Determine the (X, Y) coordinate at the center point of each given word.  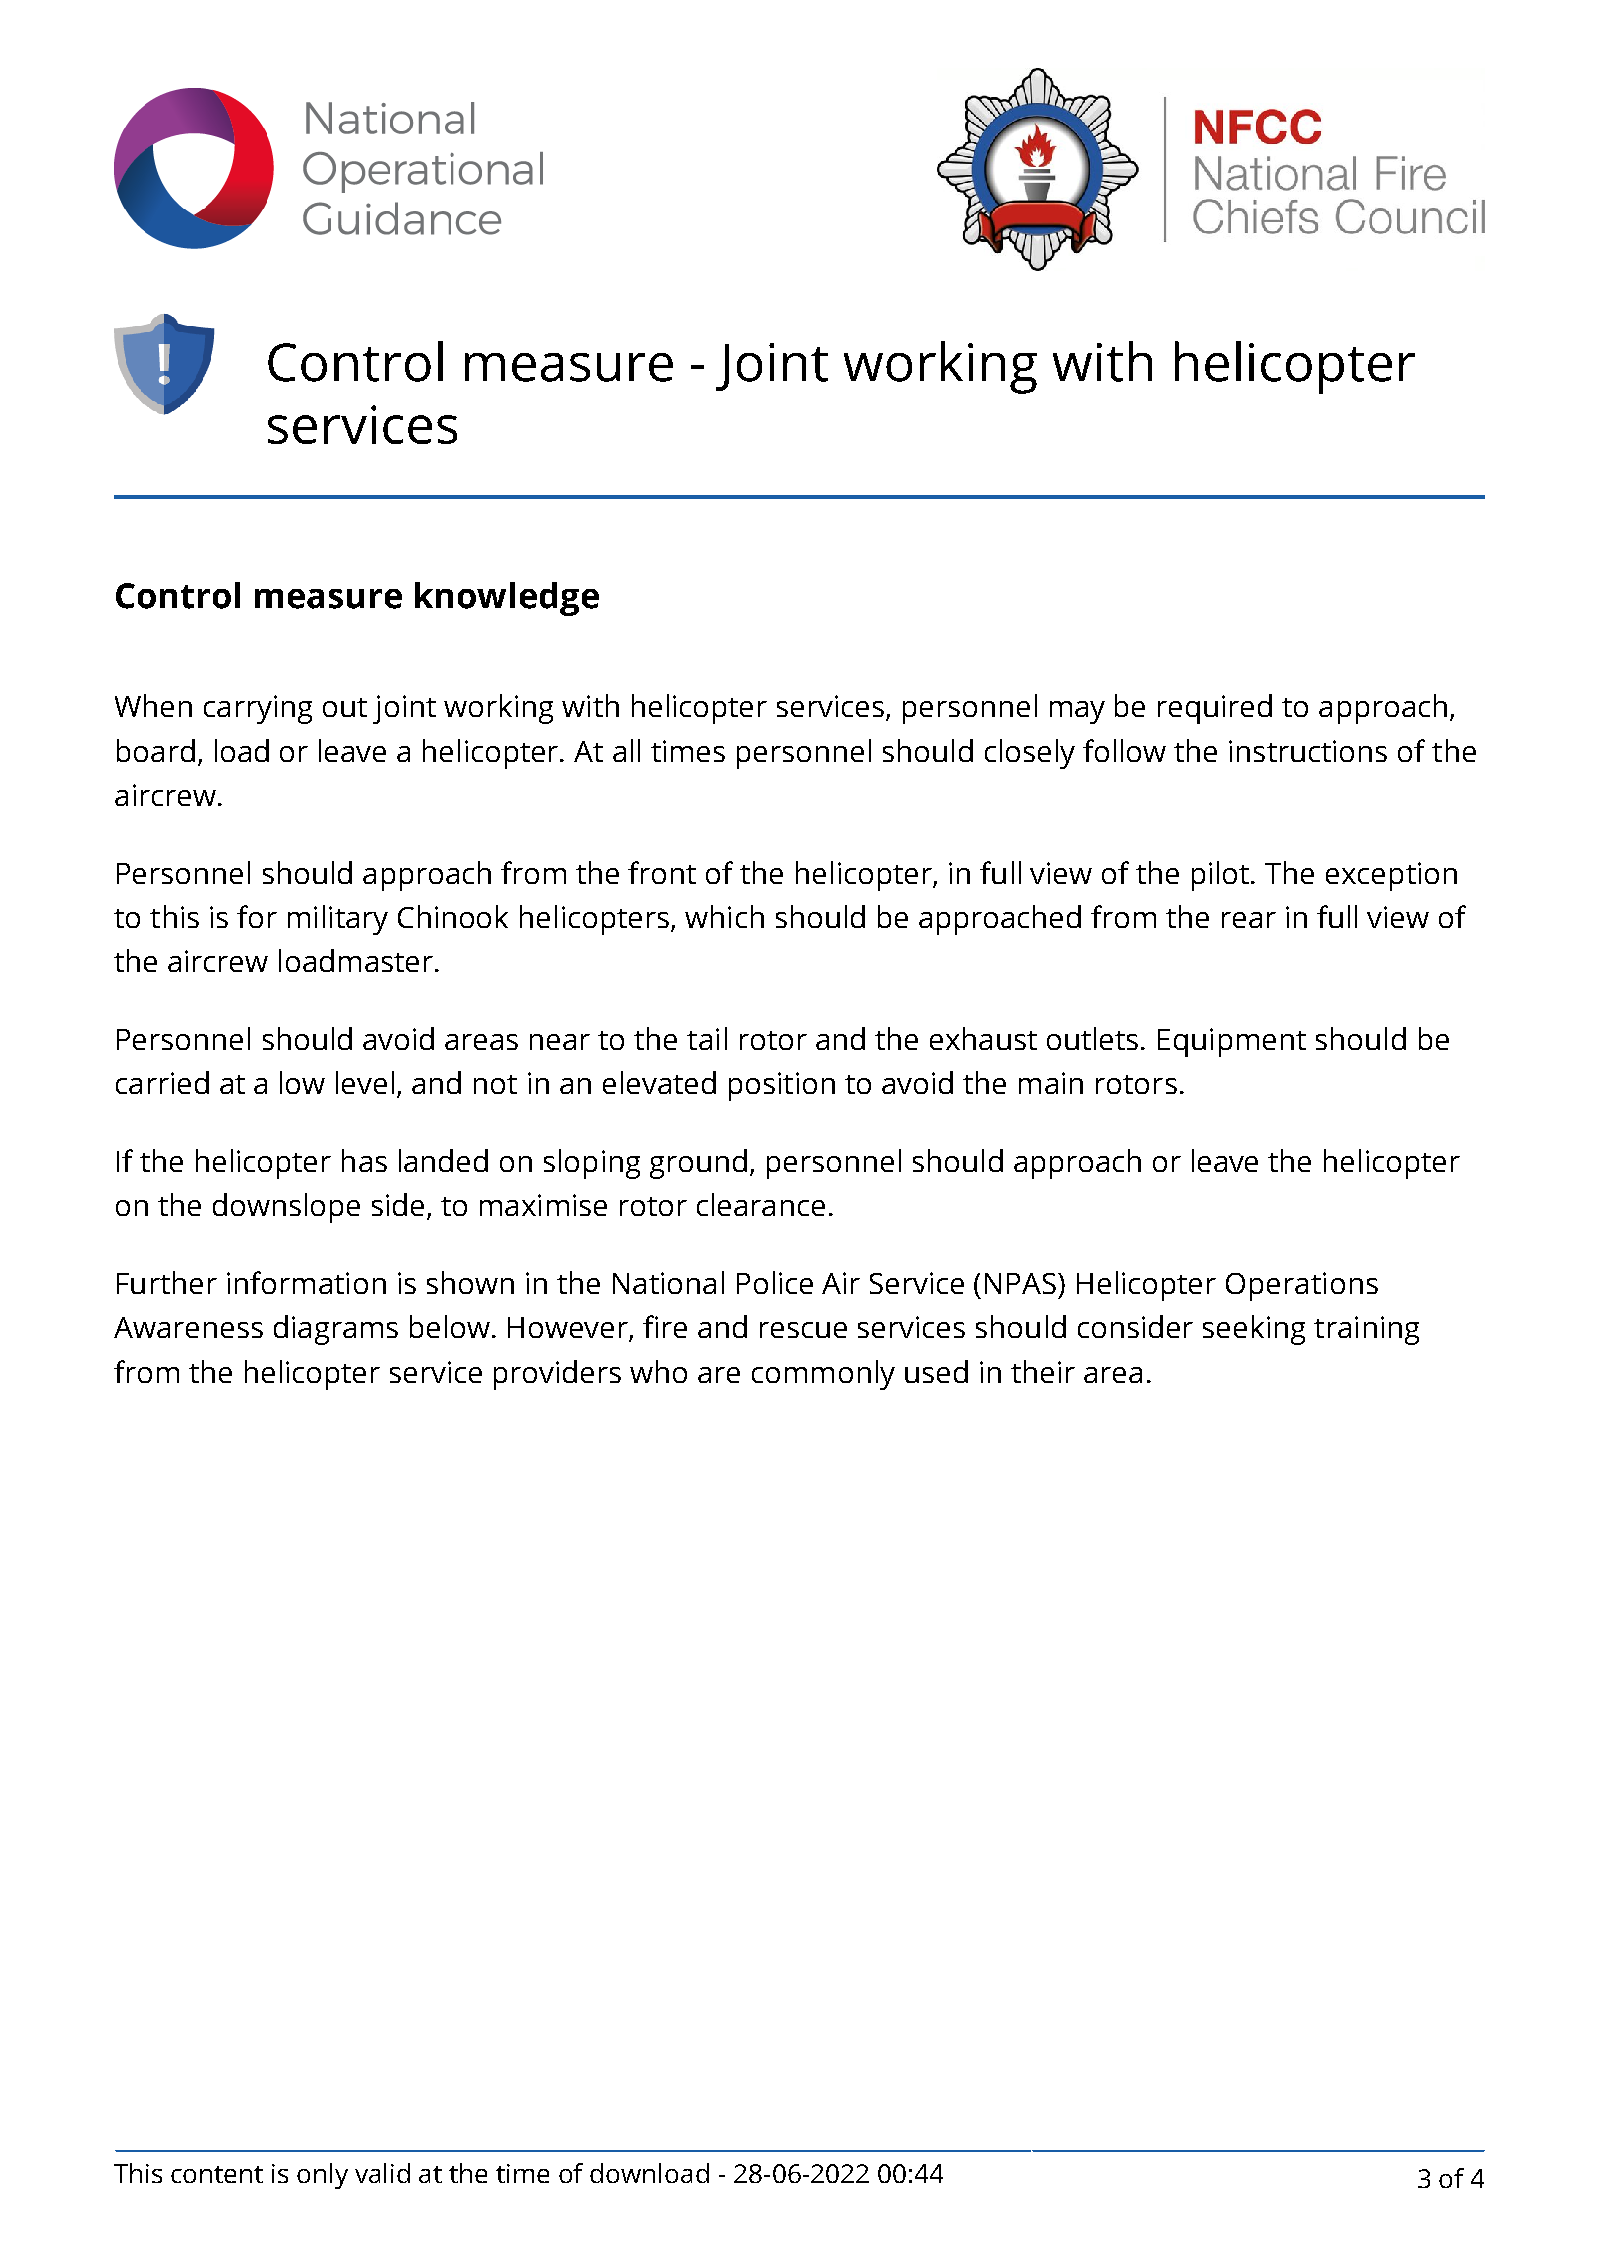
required (1215, 709)
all (626, 750)
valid (382, 2173)
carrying (258, 709)
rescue (803, 1330)
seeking (1254, 1330)
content (217, 2174)
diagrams (336, 1330)
